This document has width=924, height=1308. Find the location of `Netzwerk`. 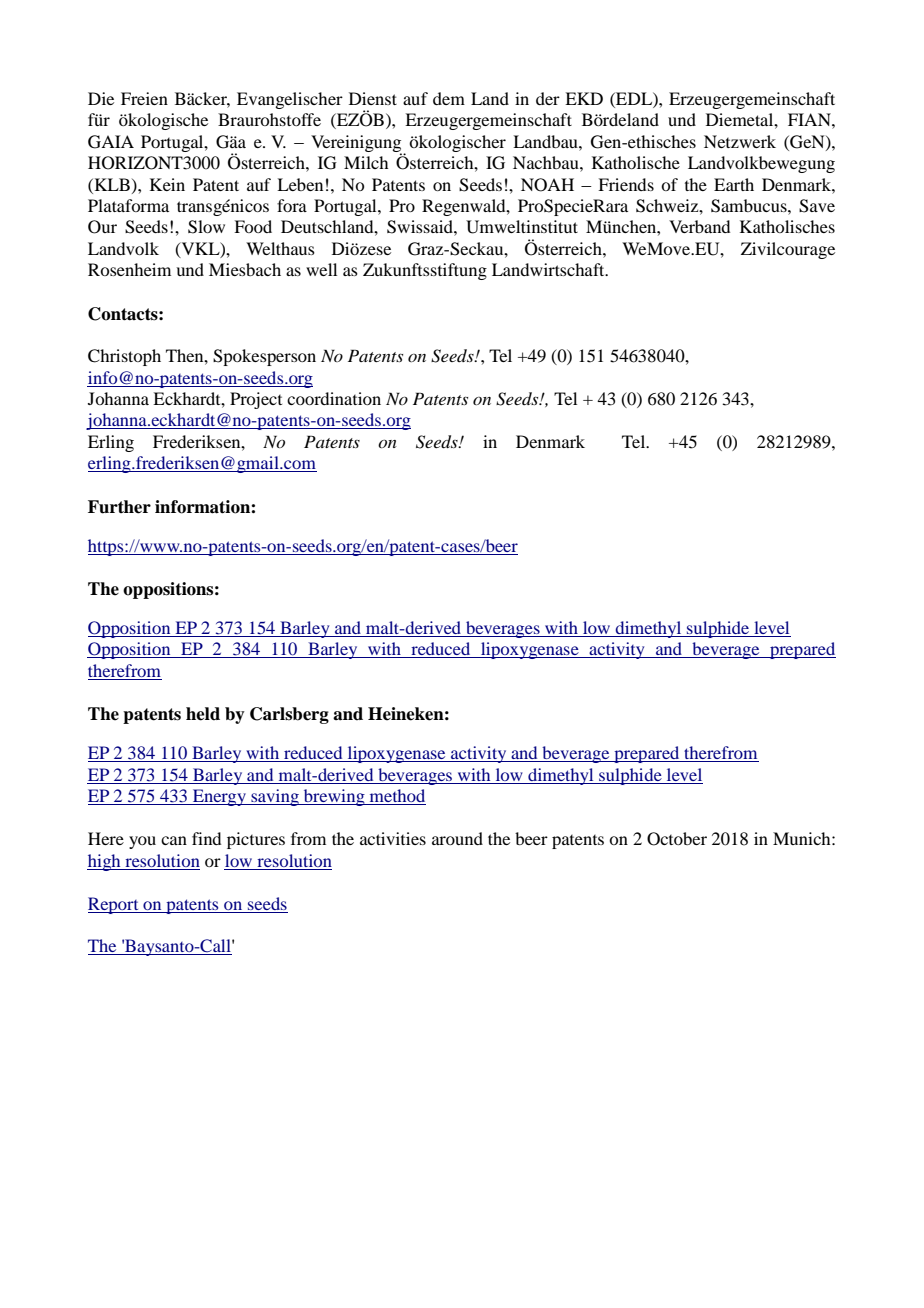

Netzwerk is located at coordinates (740, 141).
